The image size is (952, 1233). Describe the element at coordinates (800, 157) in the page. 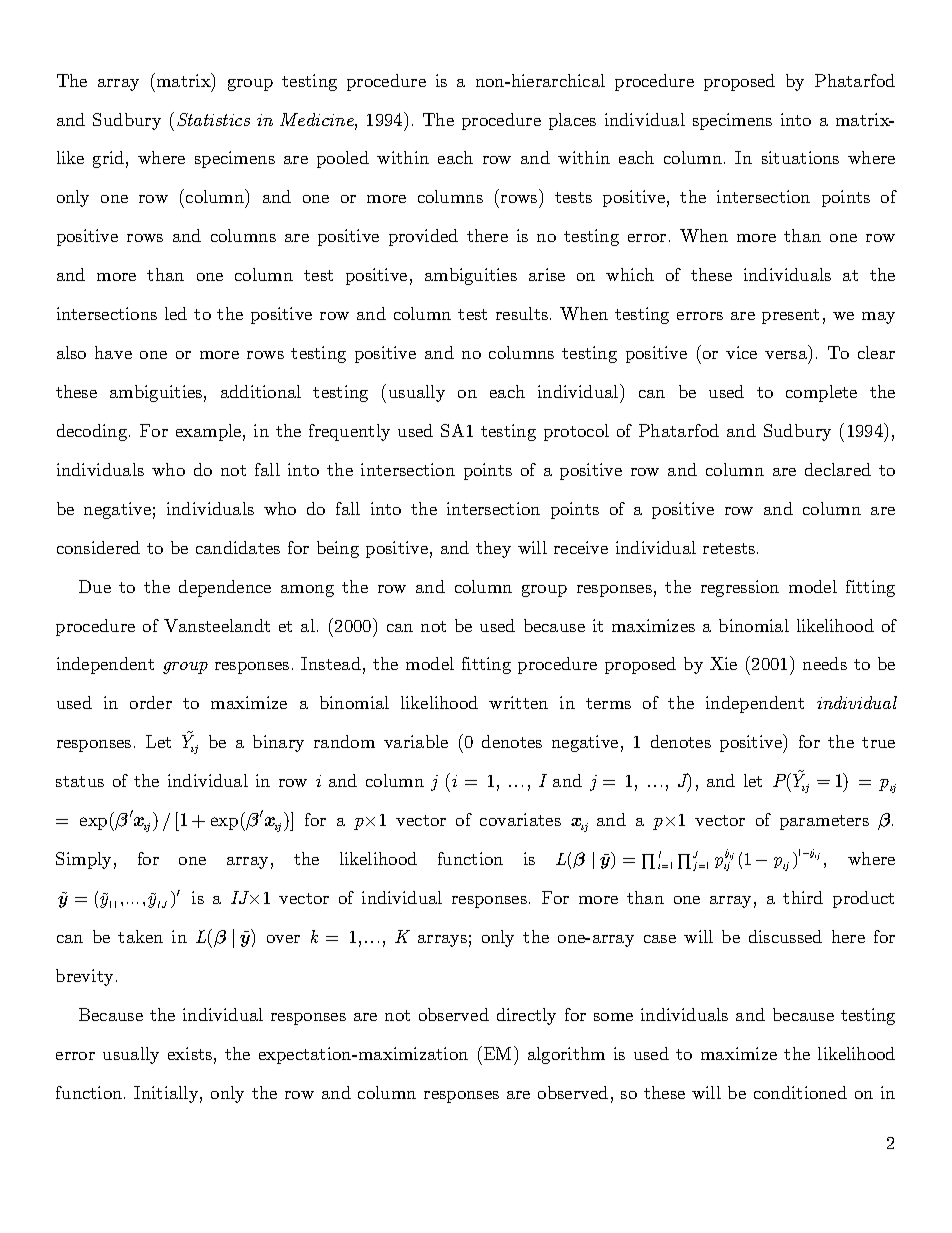

I see `situations` at that location.
